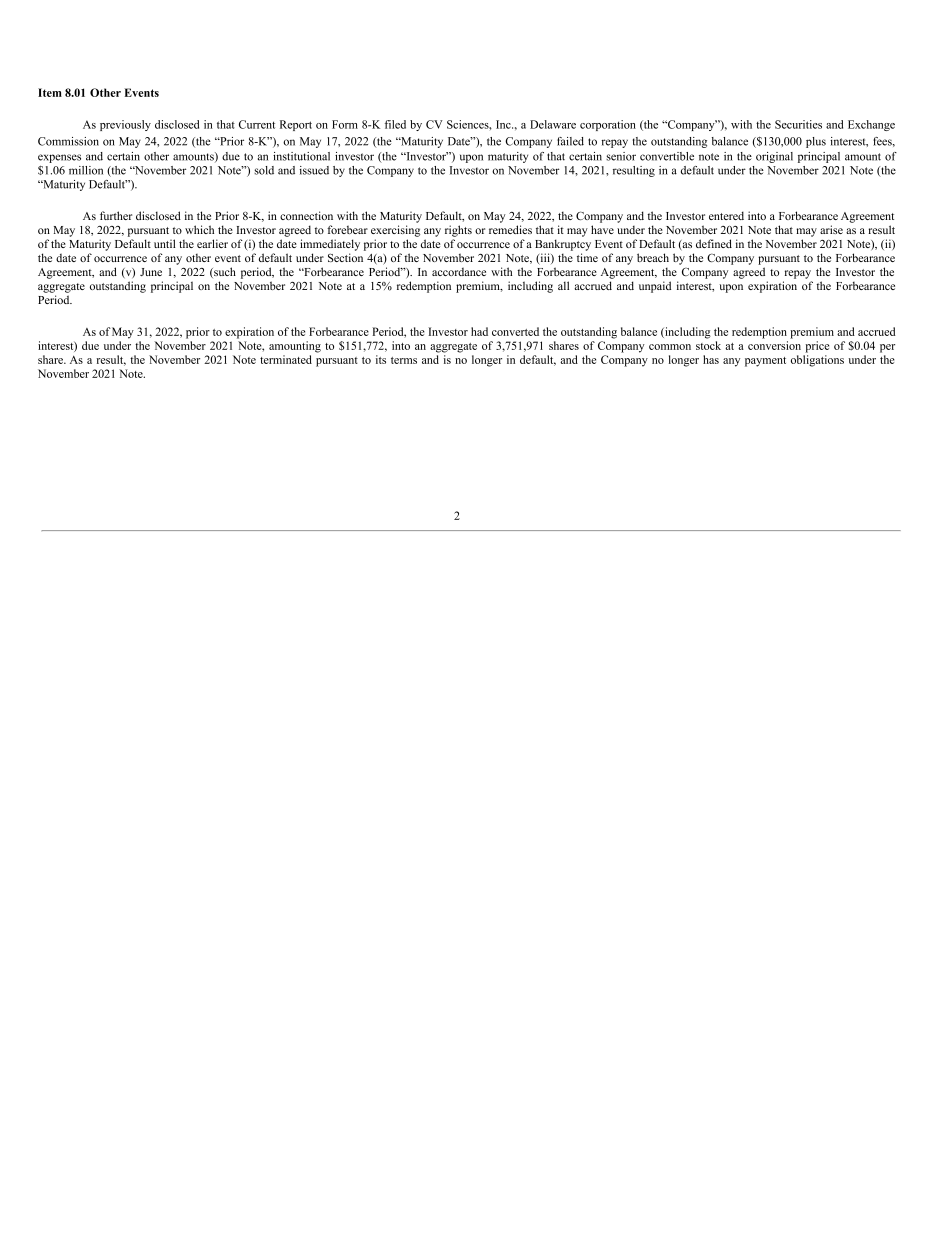  Describe the element at coordinates (395, 124) in the page. I see `filed` at that location.
